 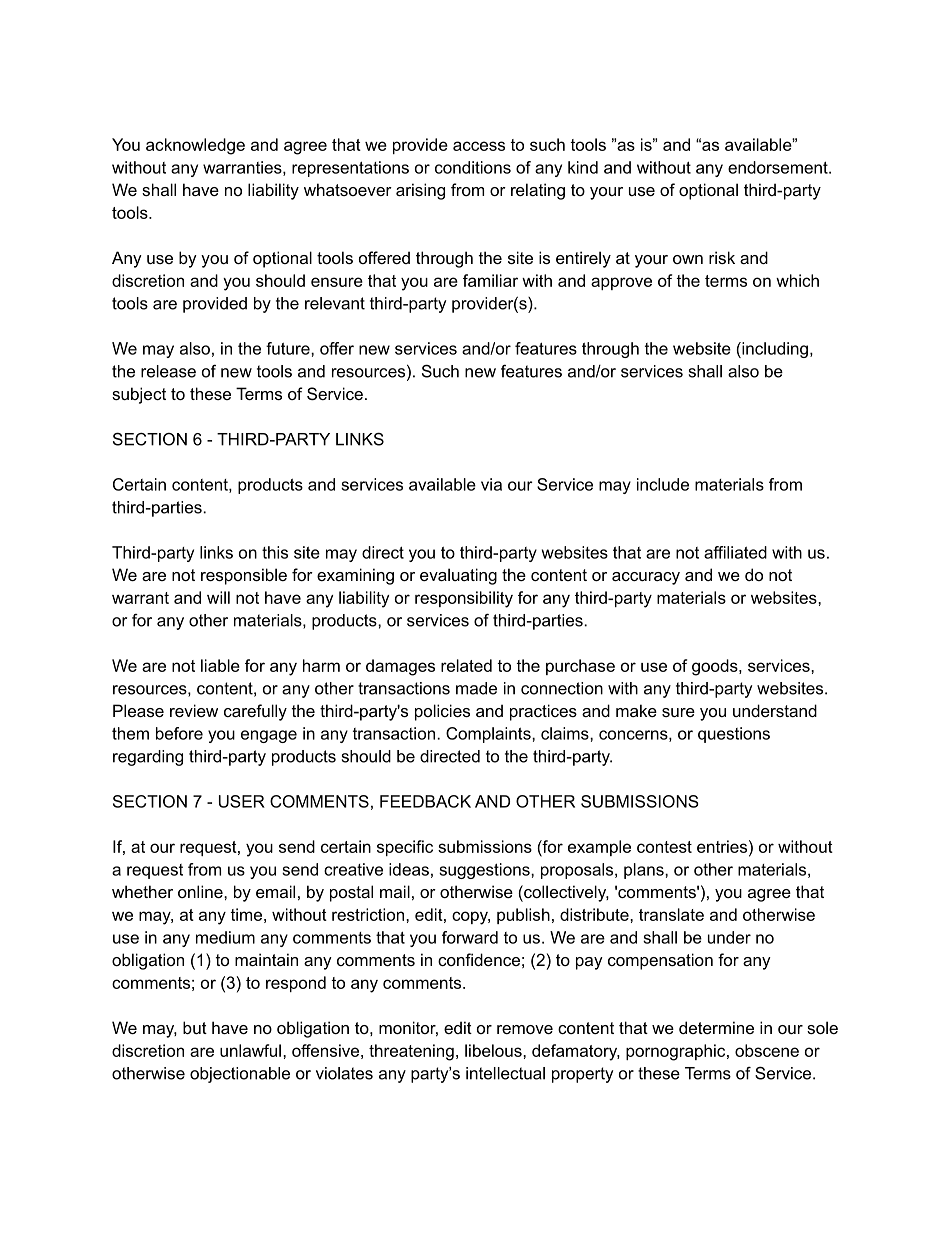 I want to click on affiliated, so click(x=735, y=552).
